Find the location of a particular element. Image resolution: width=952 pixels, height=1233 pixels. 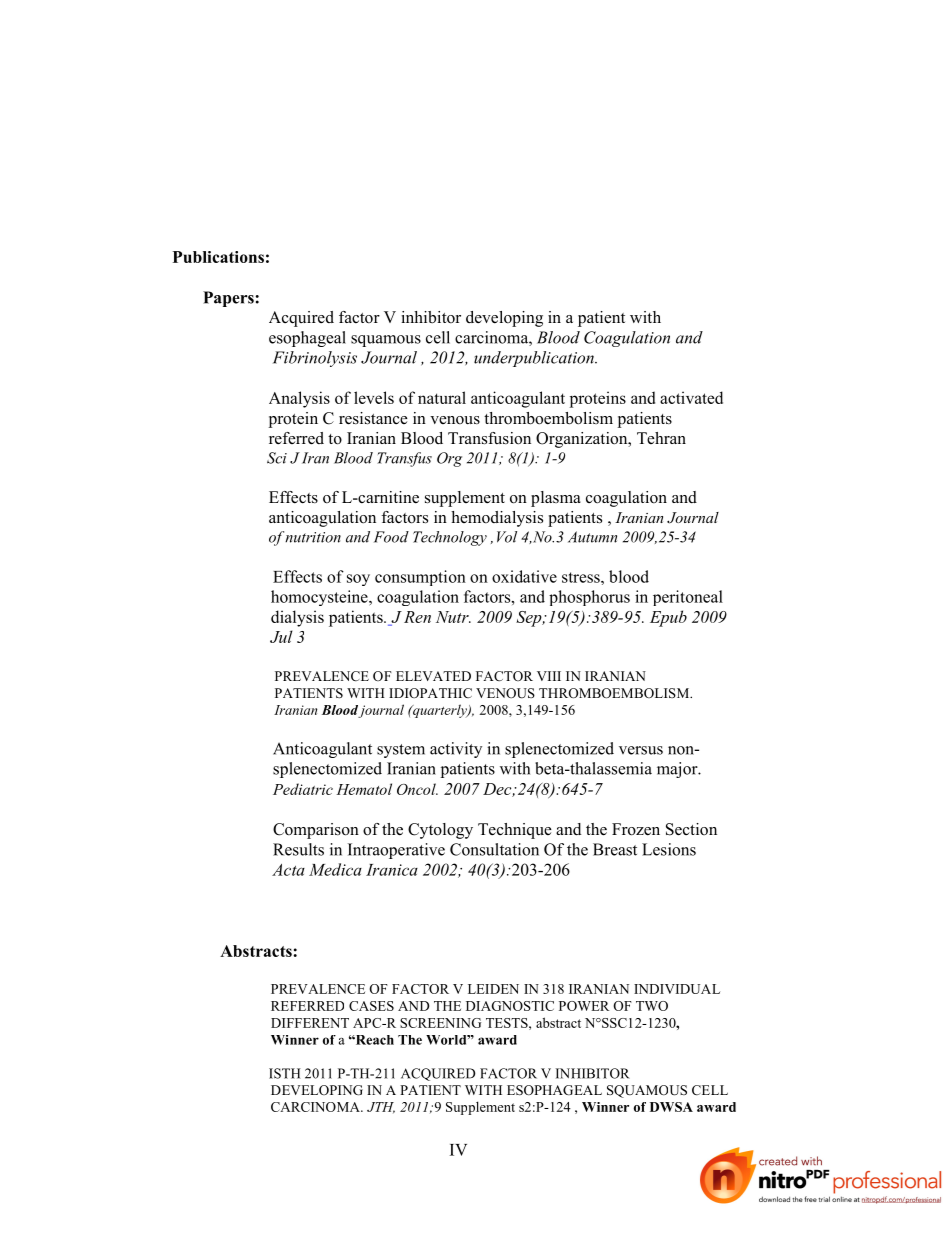

TWO is located at coordinates (652, 1006).
